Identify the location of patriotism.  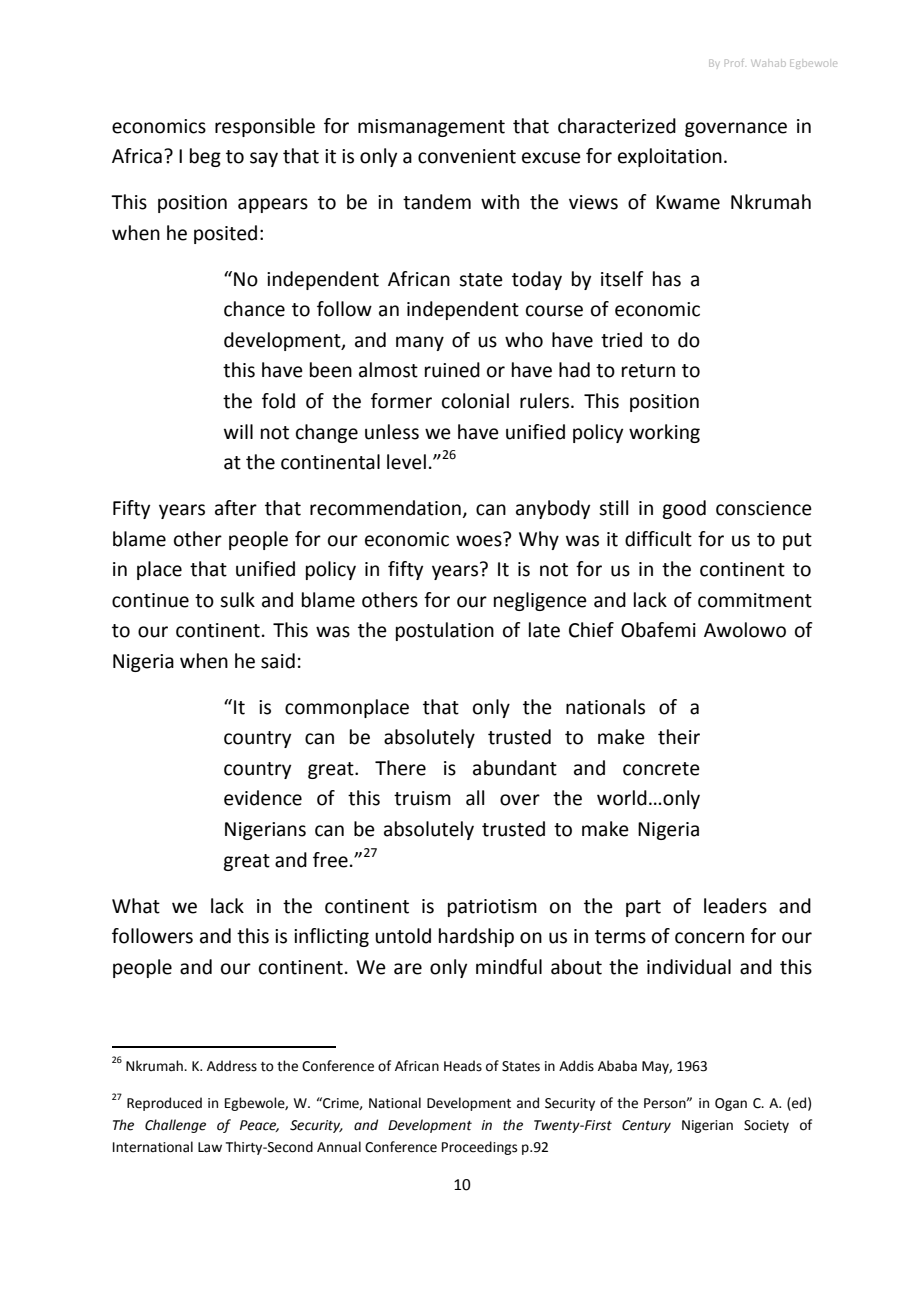
(492, 908).
